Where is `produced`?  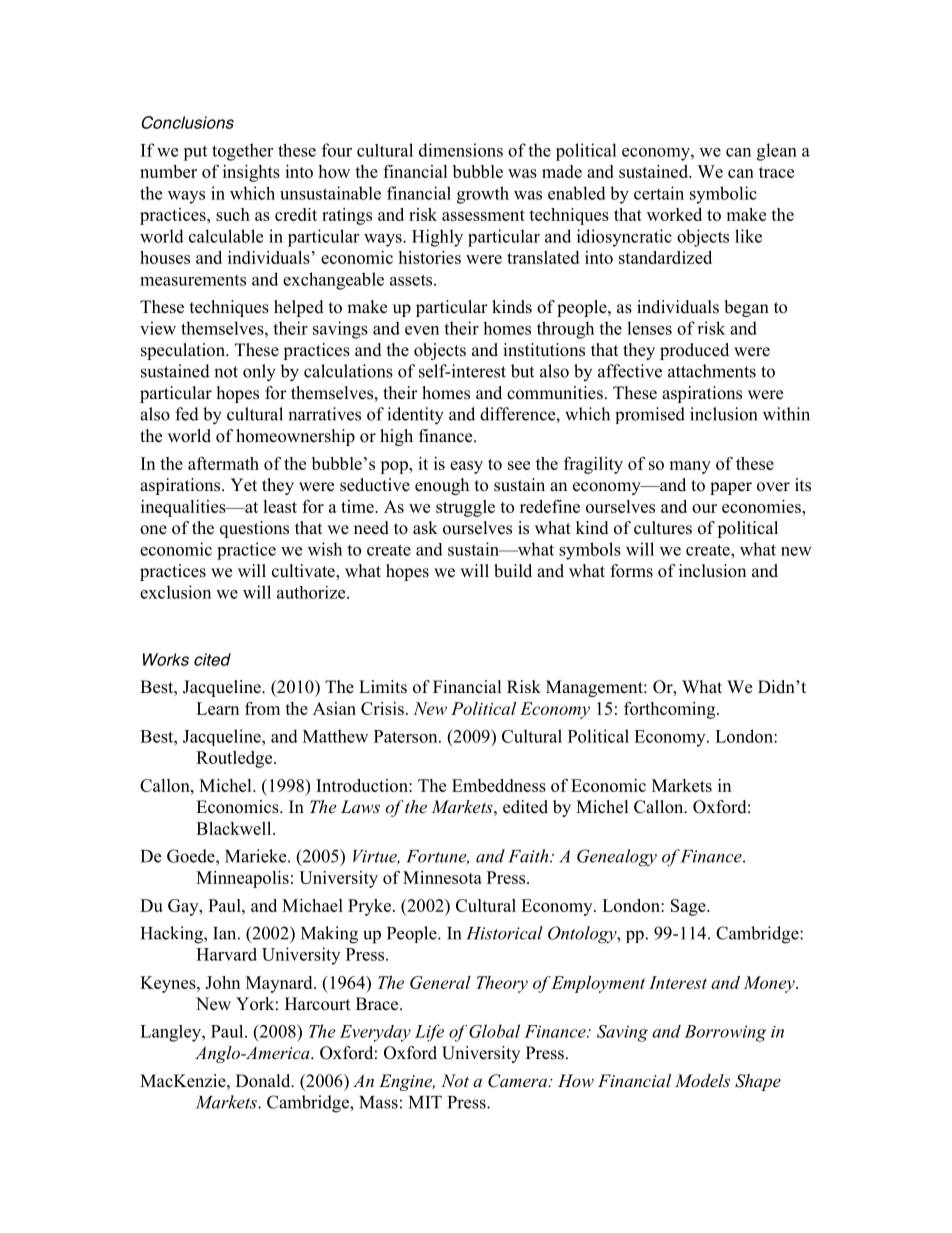 produced is located at coordinates (694, 351).
